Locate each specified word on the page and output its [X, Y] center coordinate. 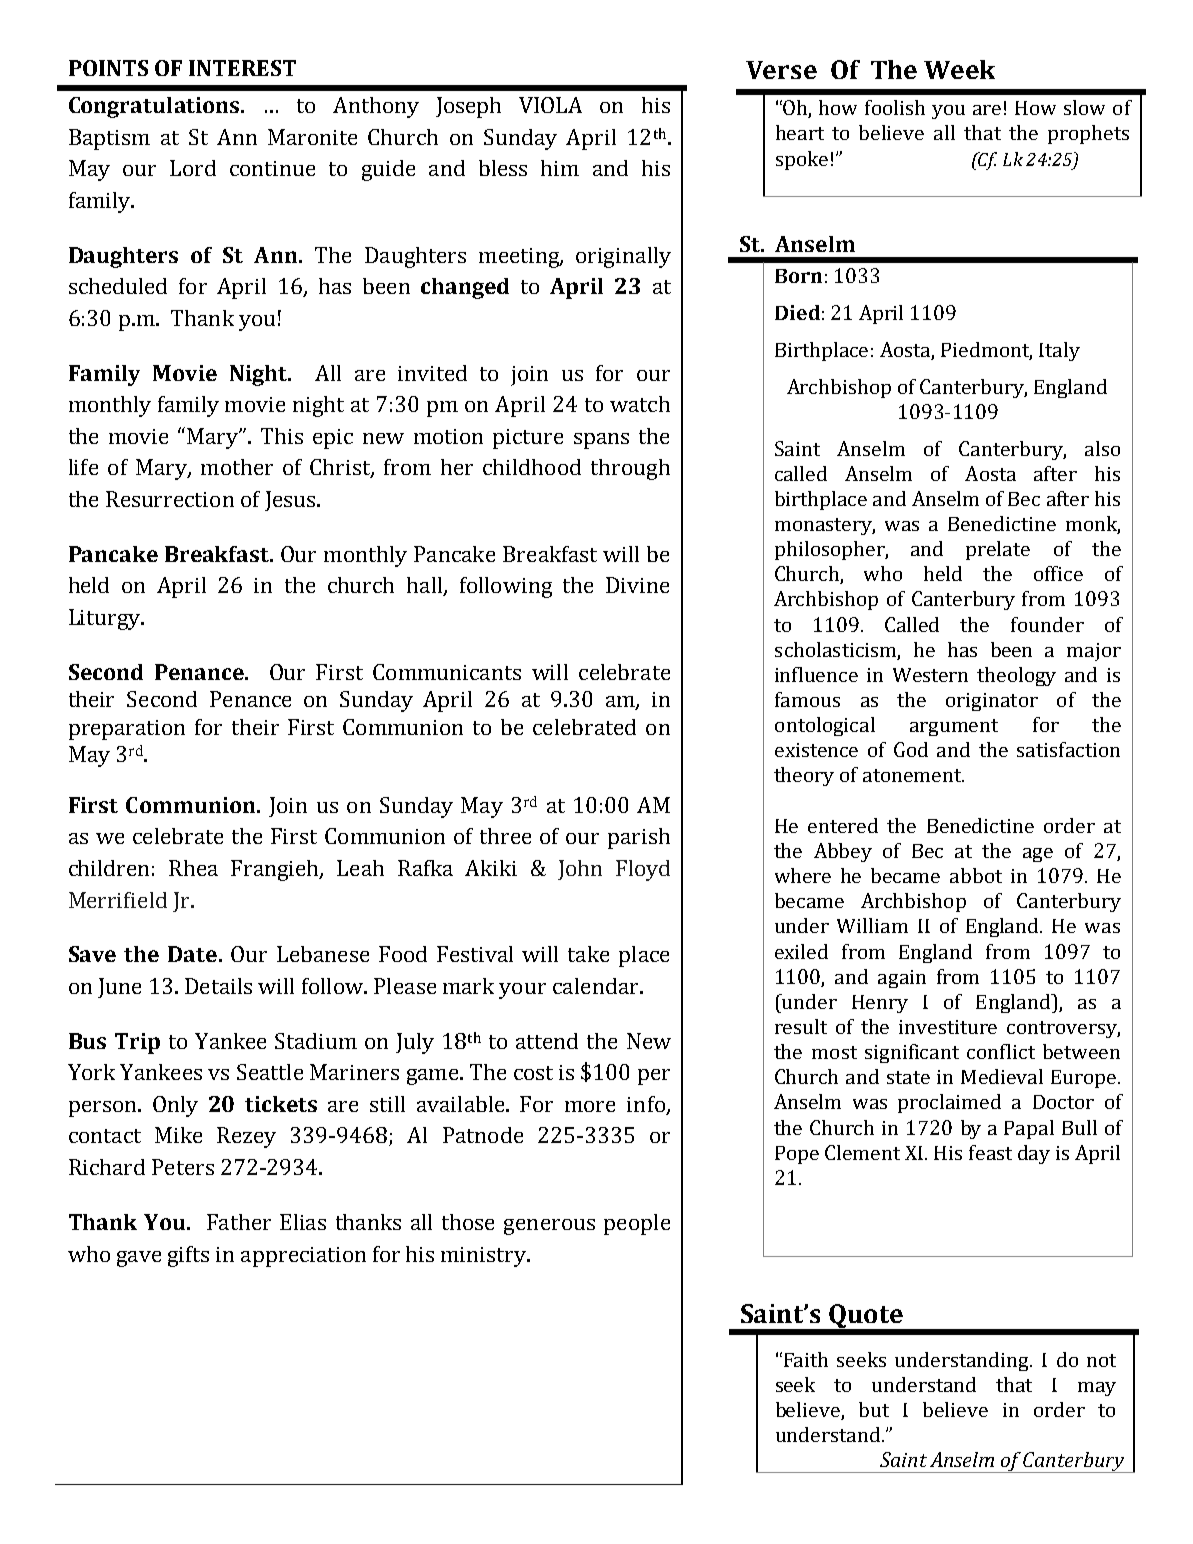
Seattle [270, 1072]
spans [601, 441]
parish [639, 838]
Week [959, 69]
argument [954, 727]
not [1101, 1360]
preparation [127, 730]
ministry [485, 1257]
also [1102, 448]
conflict [1001, 1051]
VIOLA [550, 105]
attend [547, 1041]
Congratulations [155, 107]
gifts [188, 1256]
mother [237, 467]
